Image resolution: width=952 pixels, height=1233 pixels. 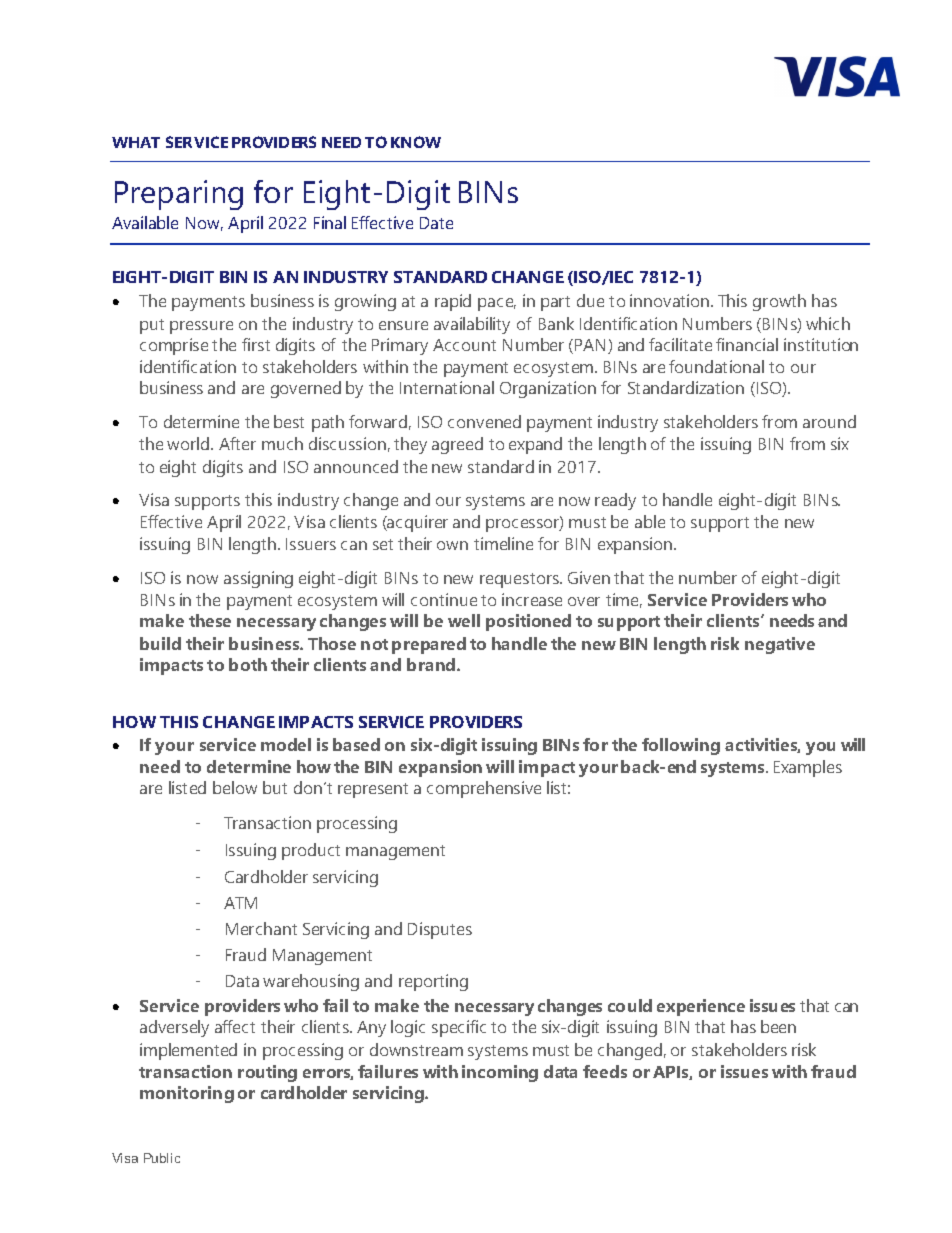 What do you see at coordinates (808, 768) in the screenshot?
I see `Examples` at bounding box center [808, 768].
